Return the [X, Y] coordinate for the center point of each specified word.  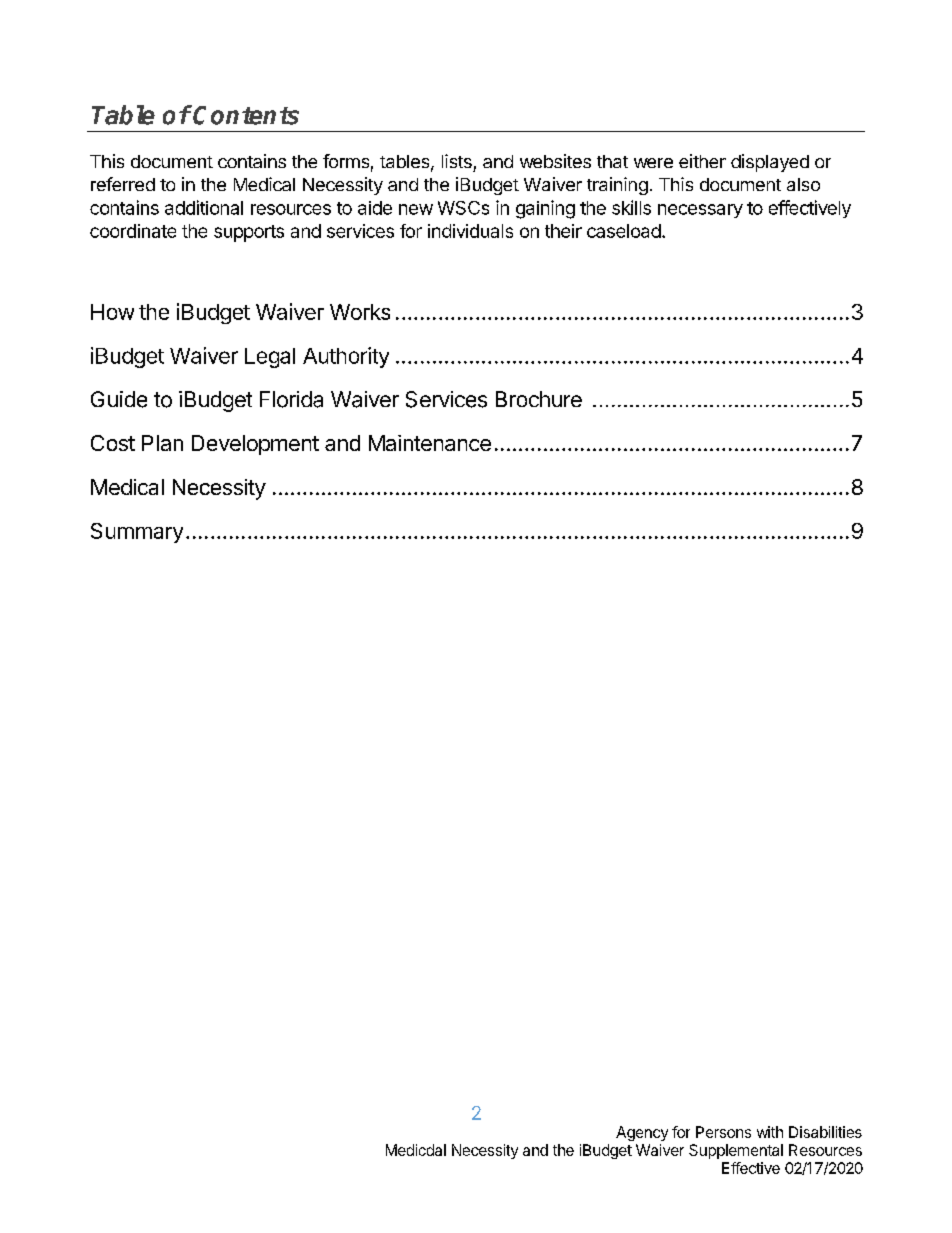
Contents [246, 115]
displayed [770, 163]
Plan [162, 443]
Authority [346, 357]
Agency [642, 1133]
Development [255, 445]
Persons [723, 1132]
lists [457, 161]
